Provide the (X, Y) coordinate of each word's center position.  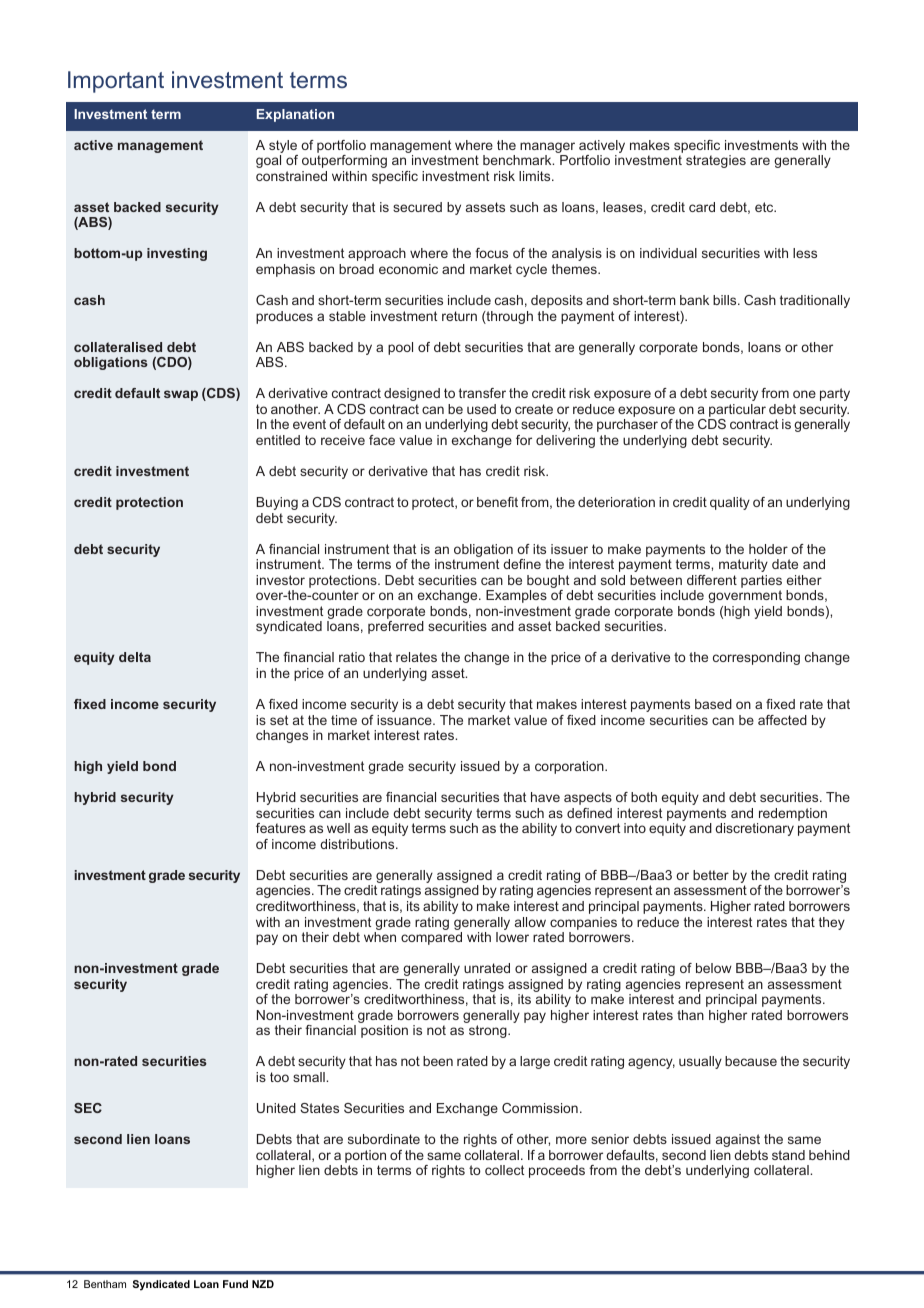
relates (416, 657)
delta (135, 657)
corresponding (756, 658)
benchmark (518, 160)
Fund (235, 1284)
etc (765, 207)
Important (116, 82)
